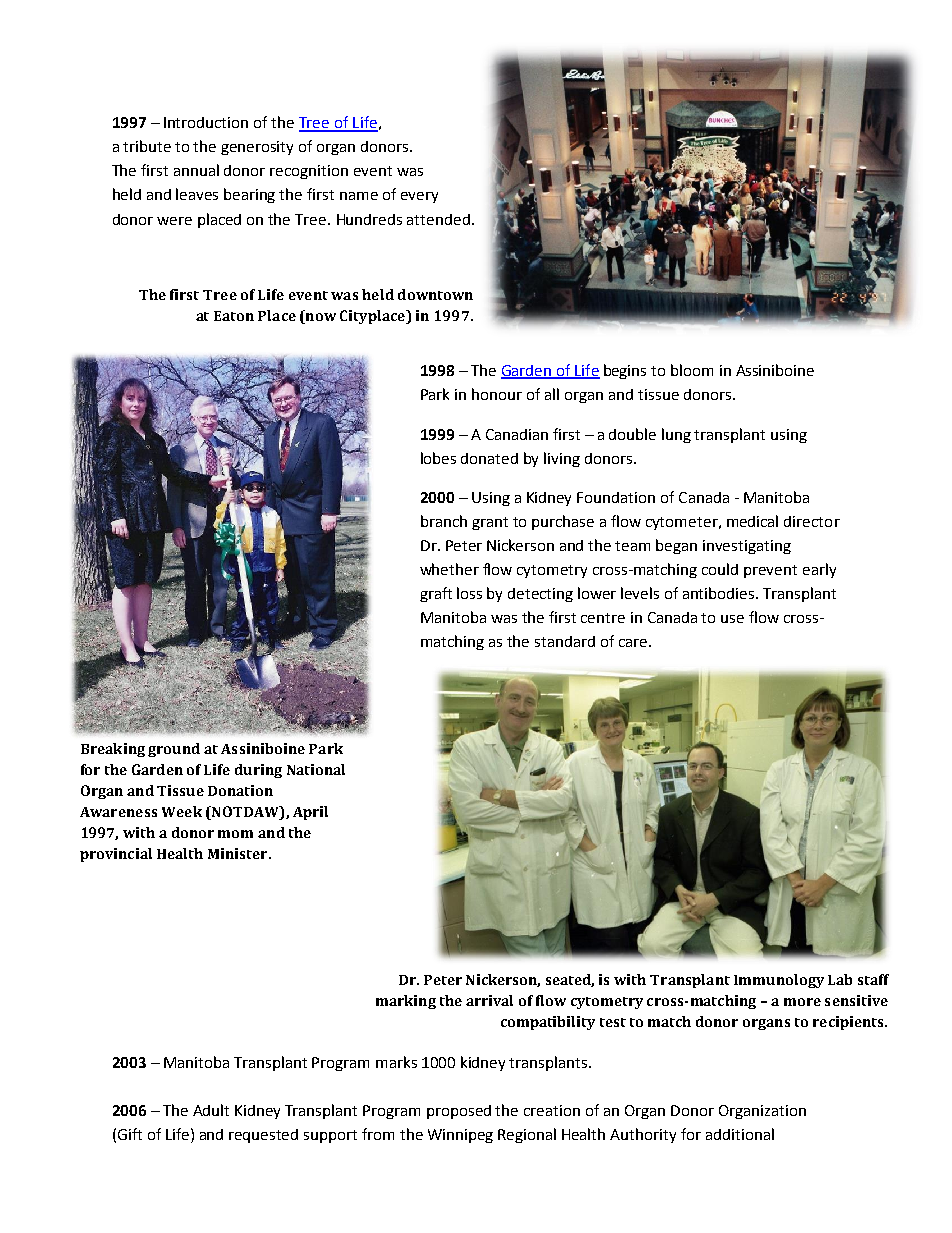 This document has width=952, height=1233. Describe the element at coordinates (240, 790) in the document. I see `Donation` at that location.
